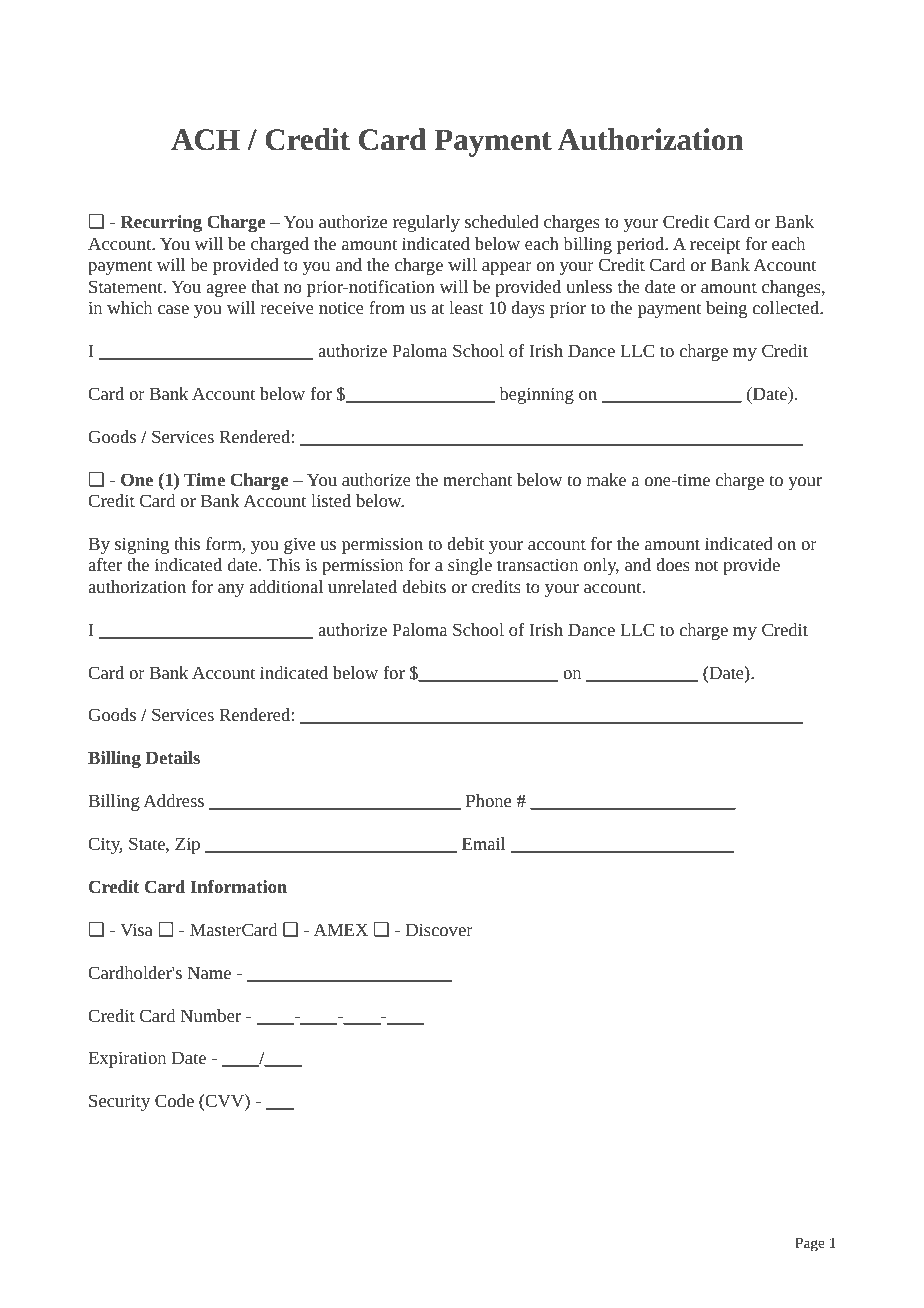 The image size is (924, 1308). What do you see at coordinates (715, 245) in the image?
I see `receipt` at bounding box center [715, 245].
